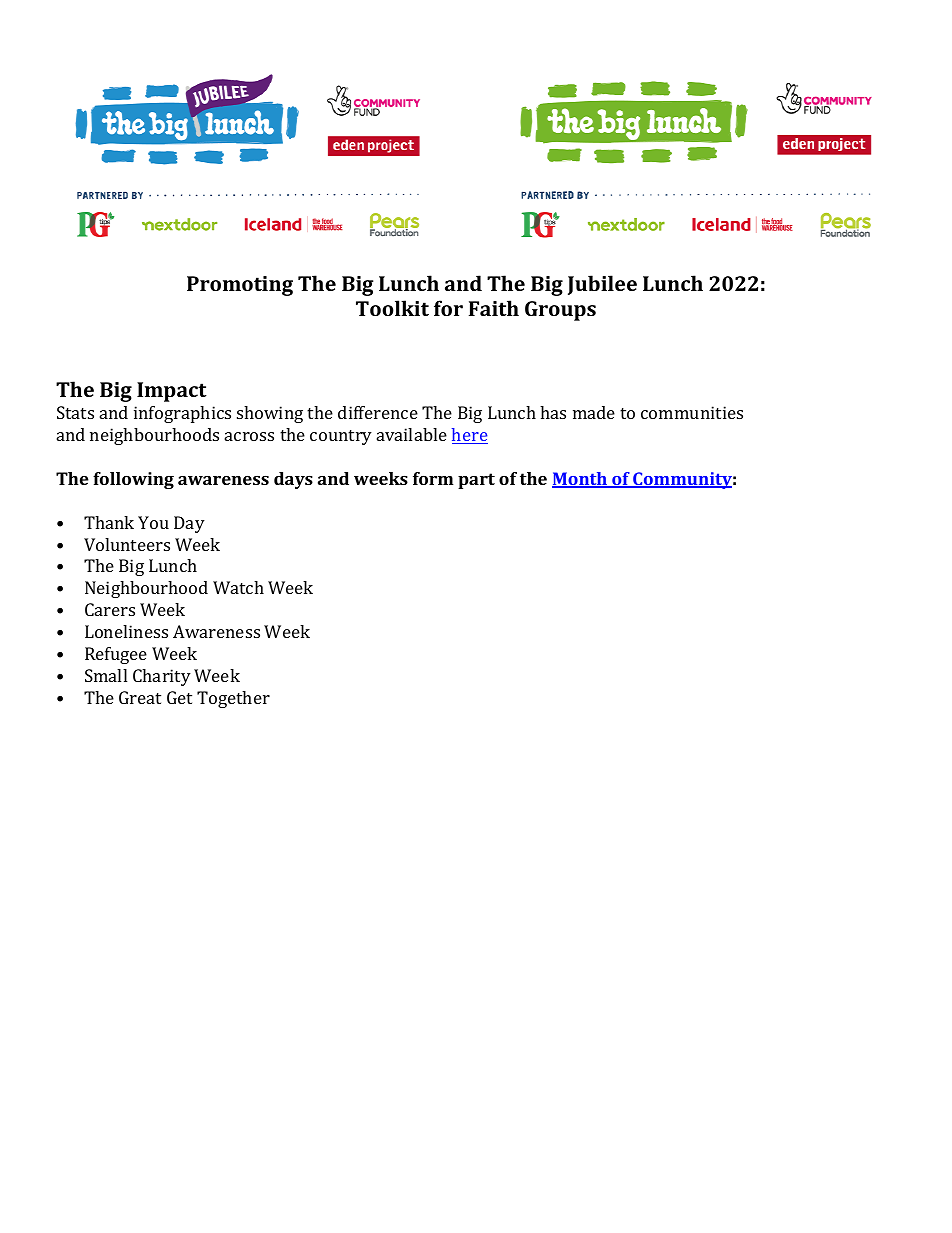 The height and width of the document is (1233, 952). Describe the element at coordinates (182, 414) in the document. I see `infographics` at that location.
